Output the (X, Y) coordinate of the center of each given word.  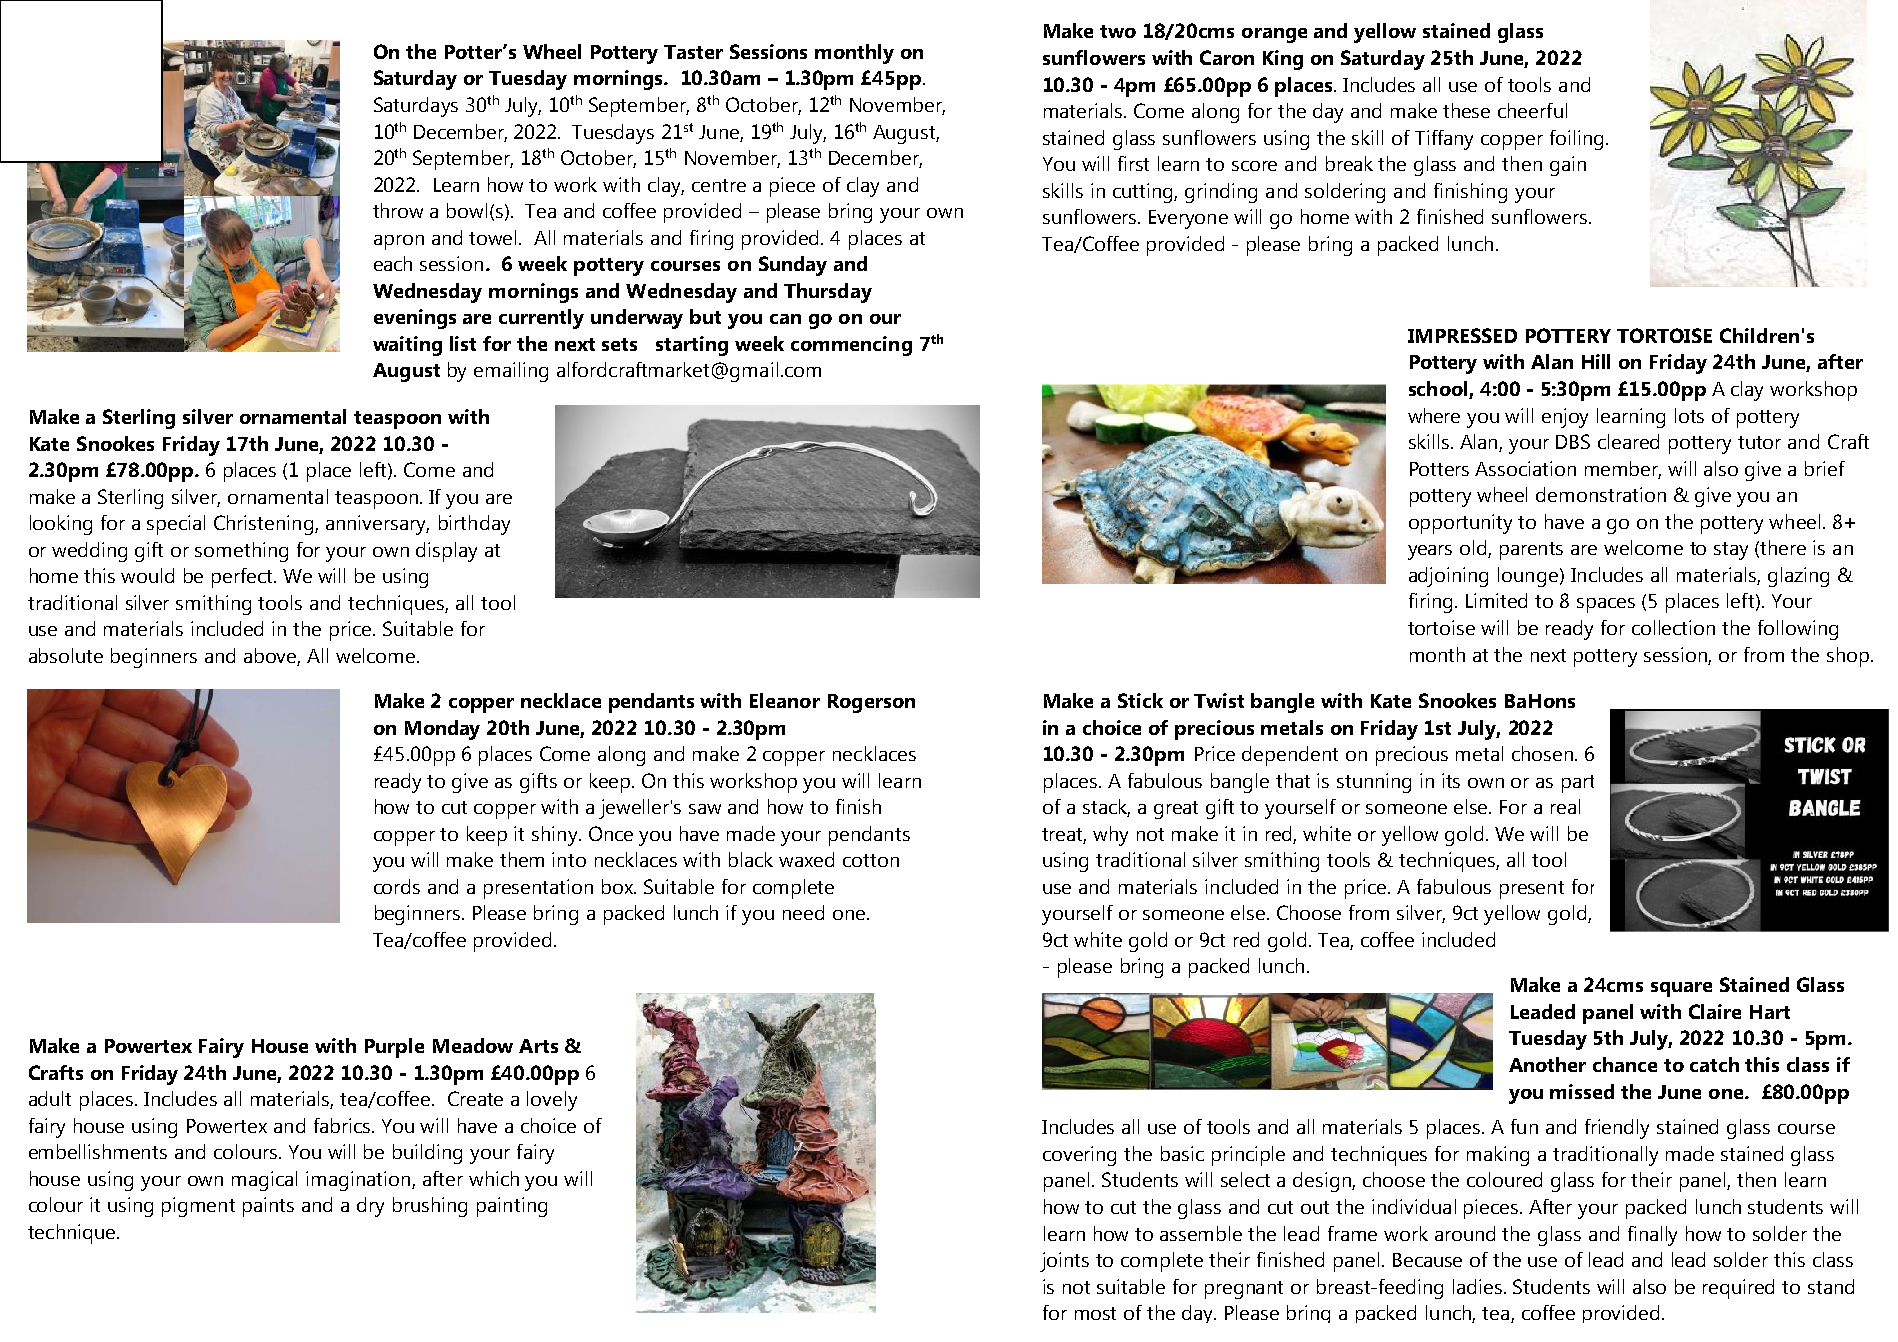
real (1565, 806)
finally (1652, 1236)
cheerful (1532, 110)
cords (397, 886)
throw (398, 210)
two (1118, 31)
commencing (851, 346)
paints (268, 1207)
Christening (265, 525)
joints (1064, 1262)
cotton (871, 860)
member (1623, 469)
